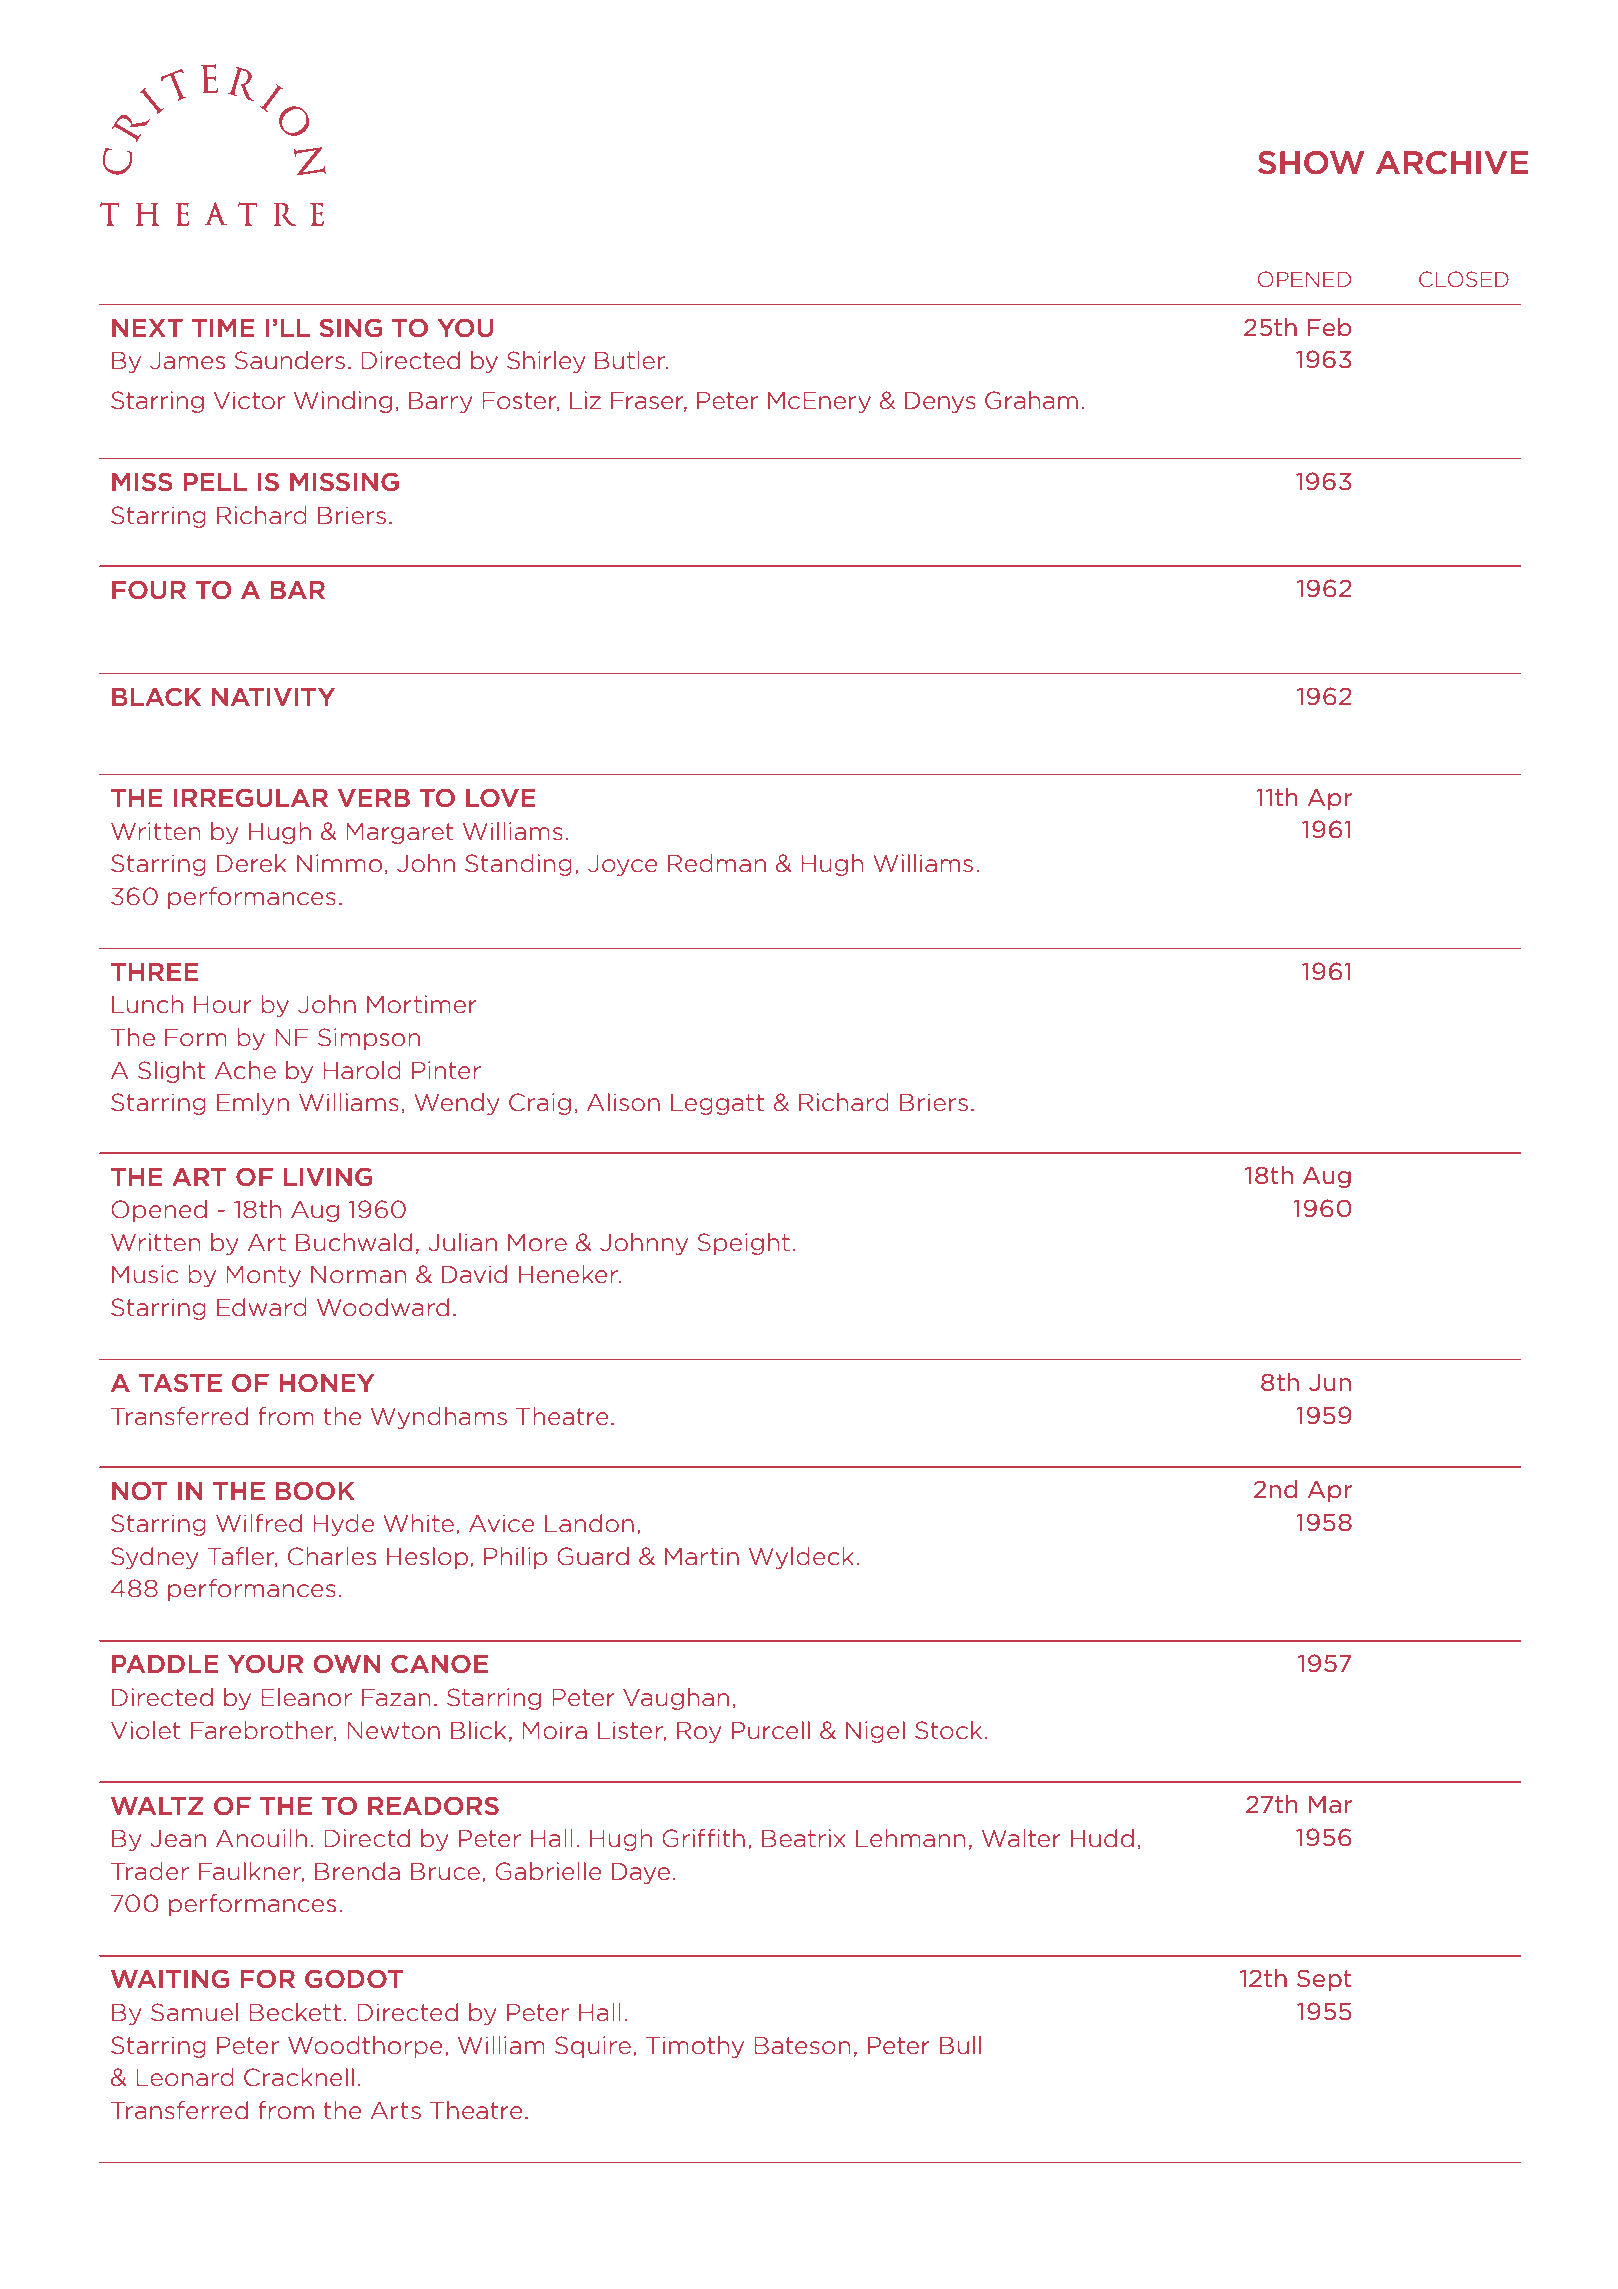  Describe the element at coordinates (1330, 1382) in the page. I see `Jun` at that location.
